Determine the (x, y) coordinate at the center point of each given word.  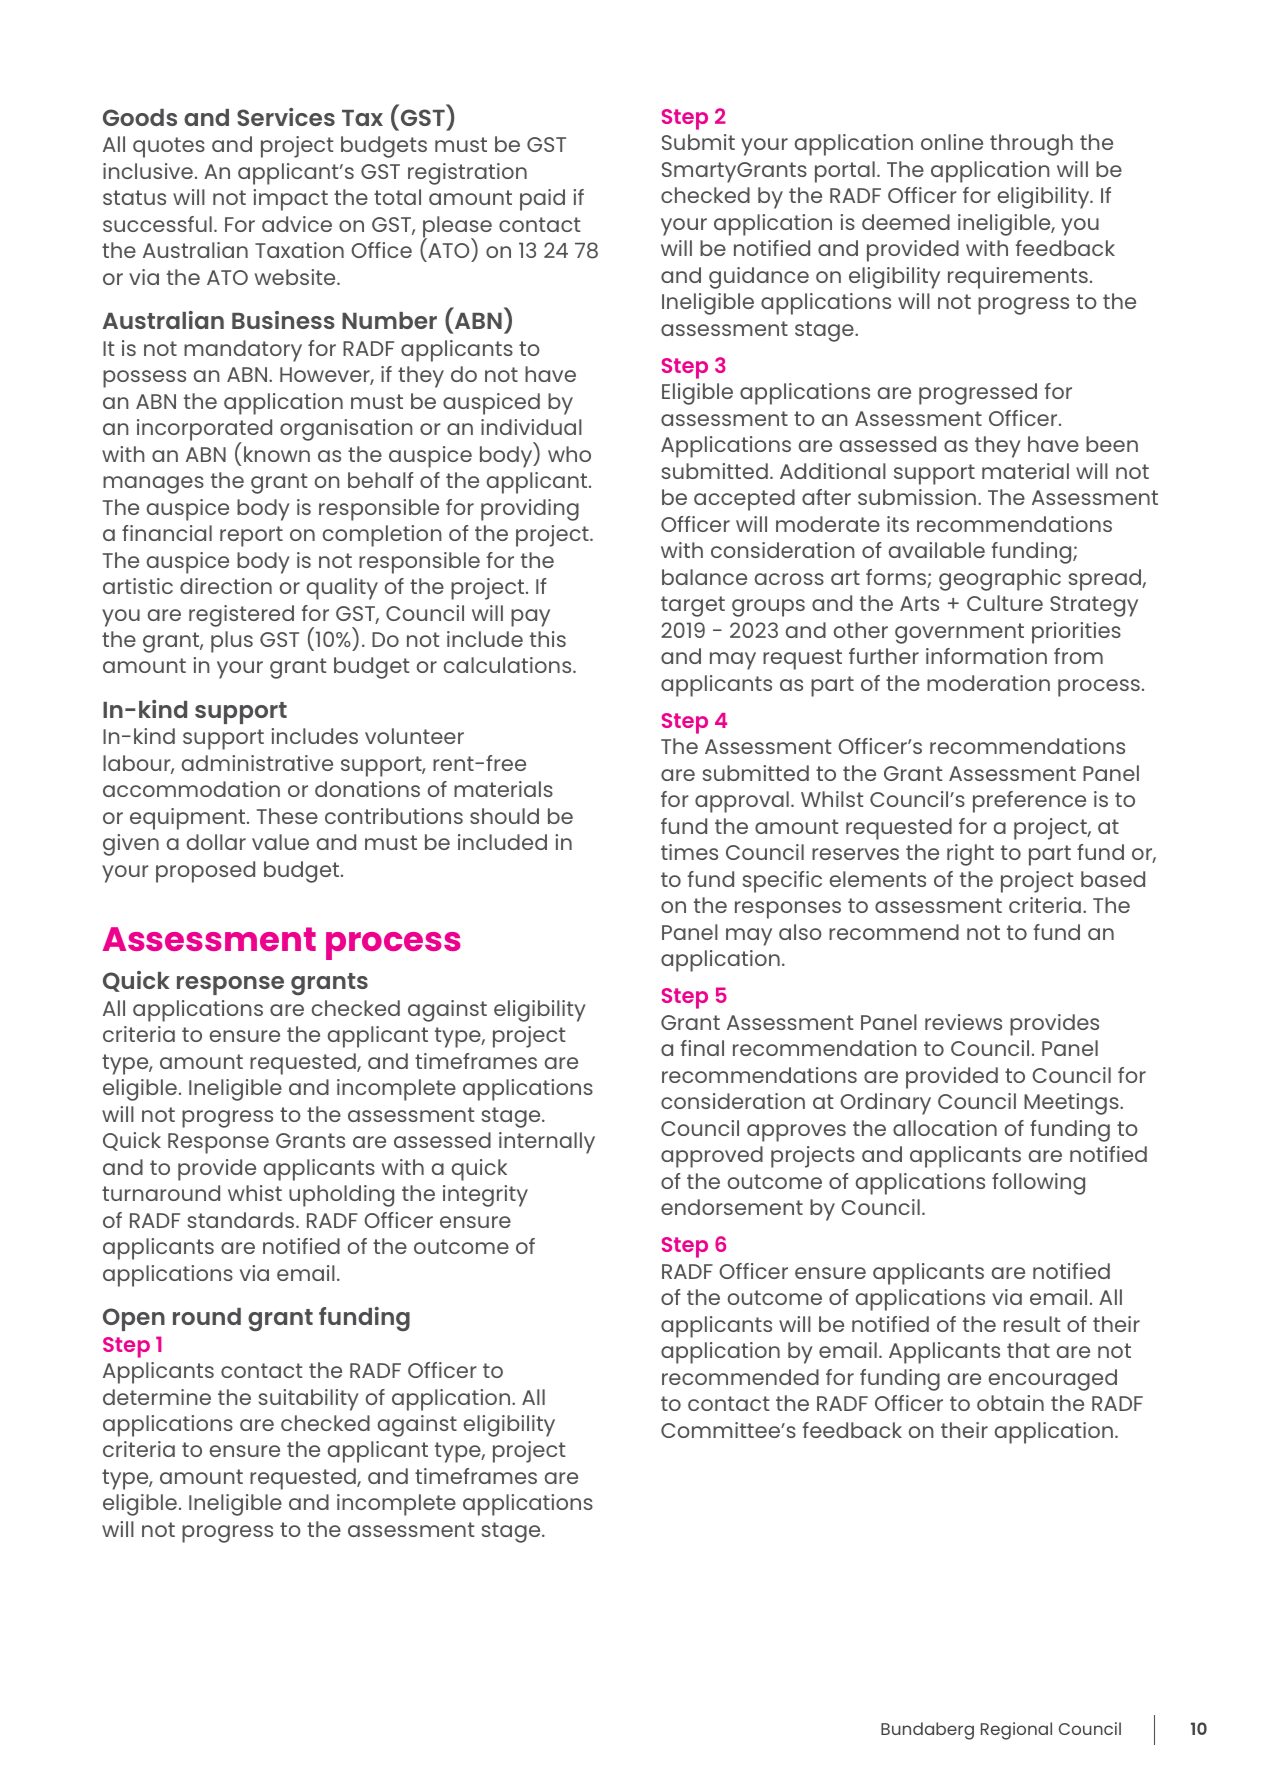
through (1031, 145)
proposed (205, 872)
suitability (309, 1400)
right (970, 855)
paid (542, 200)
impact (290, 200)
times (689, 852)
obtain (1010, 1403)
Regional (1016, 1731)
